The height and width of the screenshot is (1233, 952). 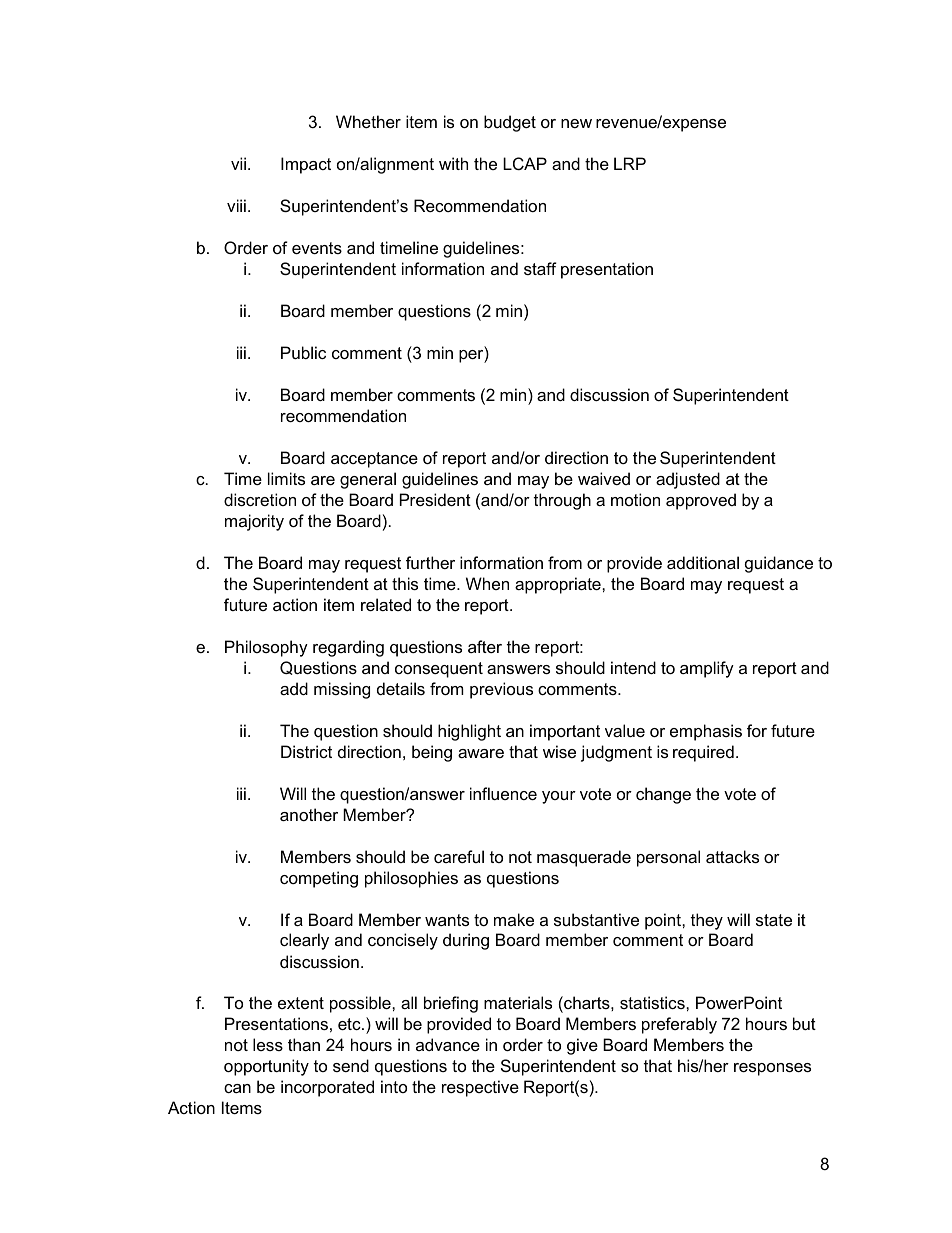 I want to click on budget, so click(x=510, y=123).
